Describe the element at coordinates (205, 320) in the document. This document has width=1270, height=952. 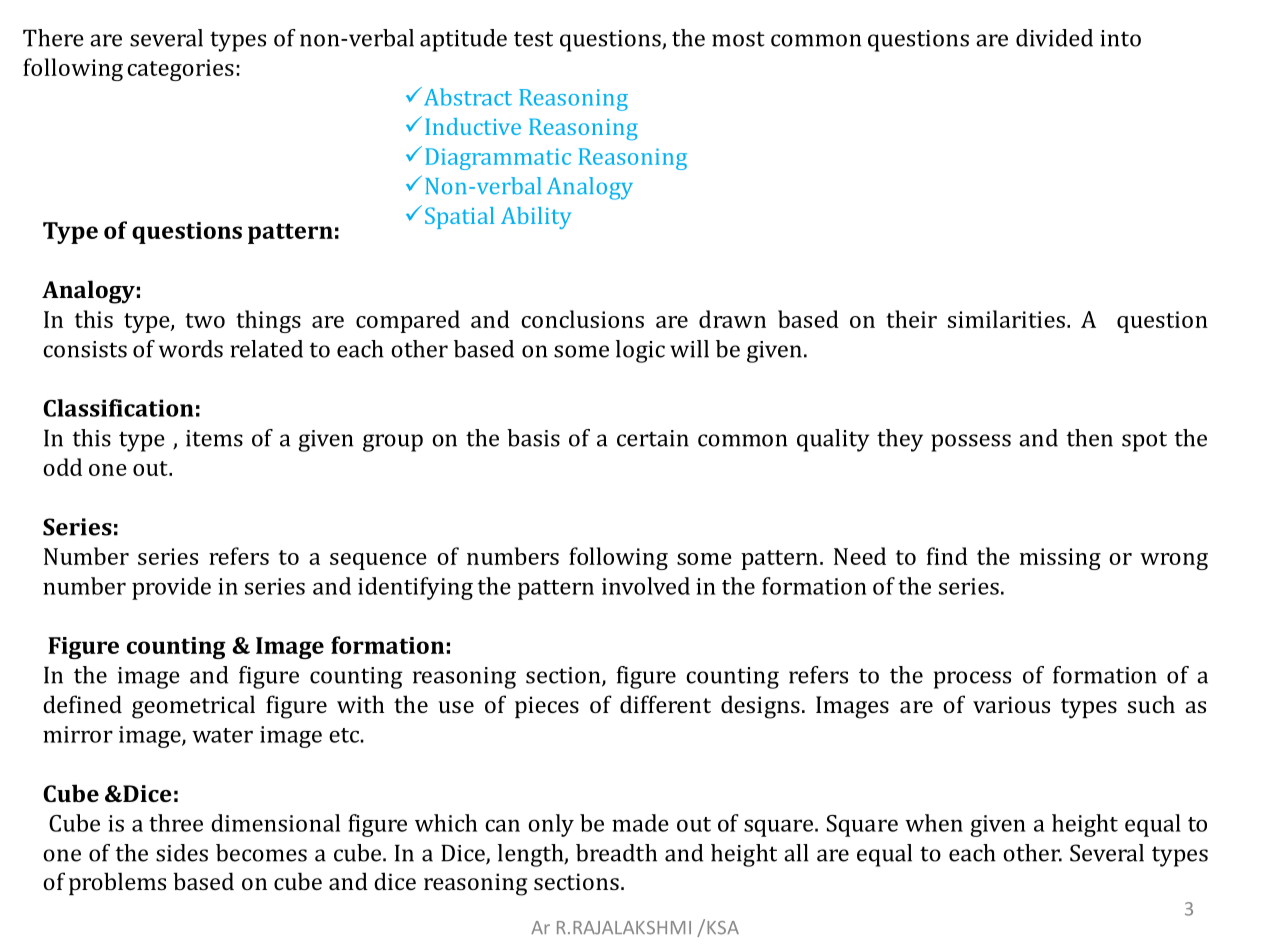
I see `two` at that location.
